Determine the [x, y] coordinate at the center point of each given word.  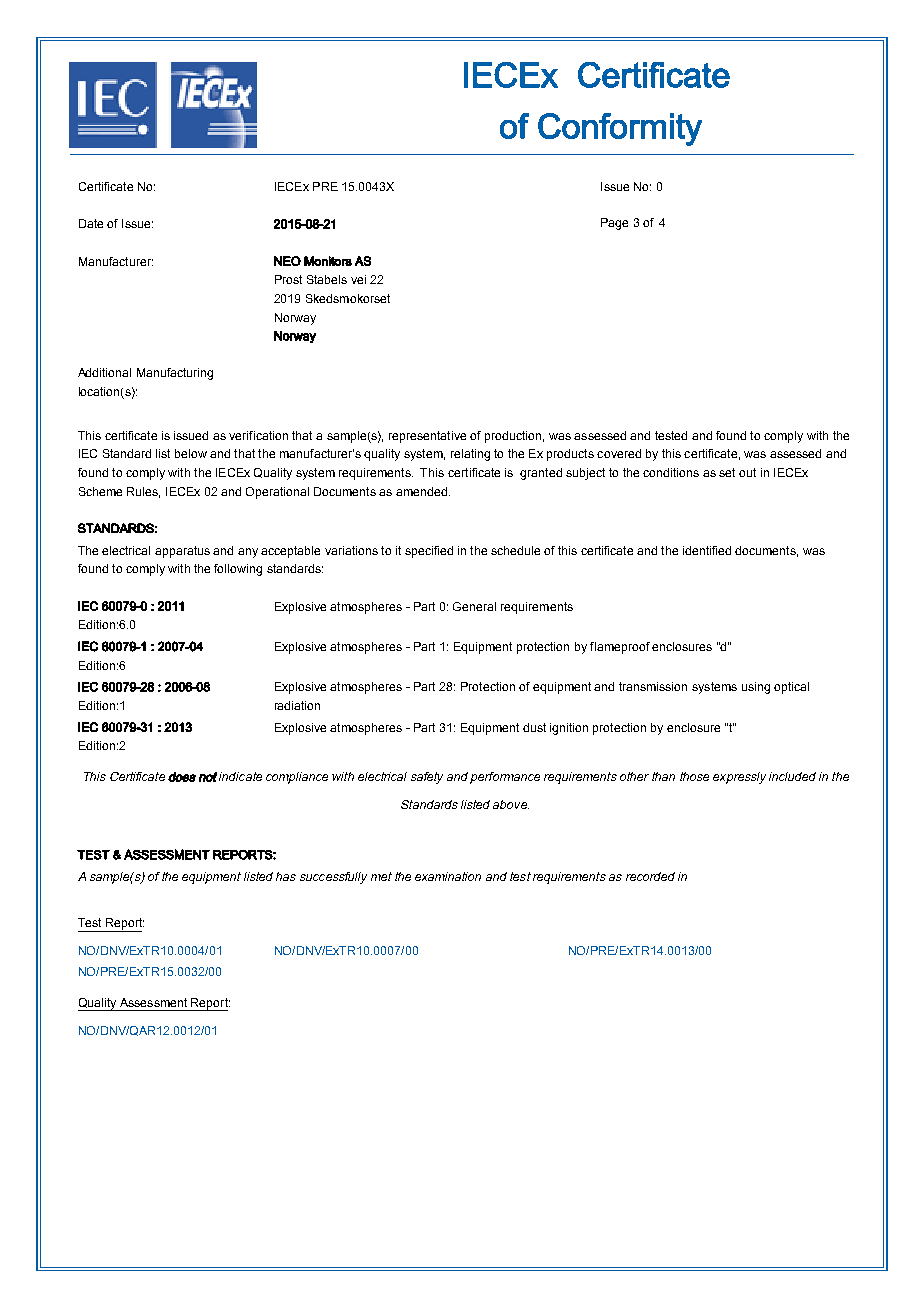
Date [91, 223]
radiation [297, 705]
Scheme [100, 491]
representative [427, 437]
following [238, 570]
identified [707, 550]
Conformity [620, 129]
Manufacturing [175, 374]
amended [421, 491]
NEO [287, 261]
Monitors [328, 261]
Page [614, 224]
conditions [671, 472]
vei [358, 279]
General [474, 606]
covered [619, 453]
